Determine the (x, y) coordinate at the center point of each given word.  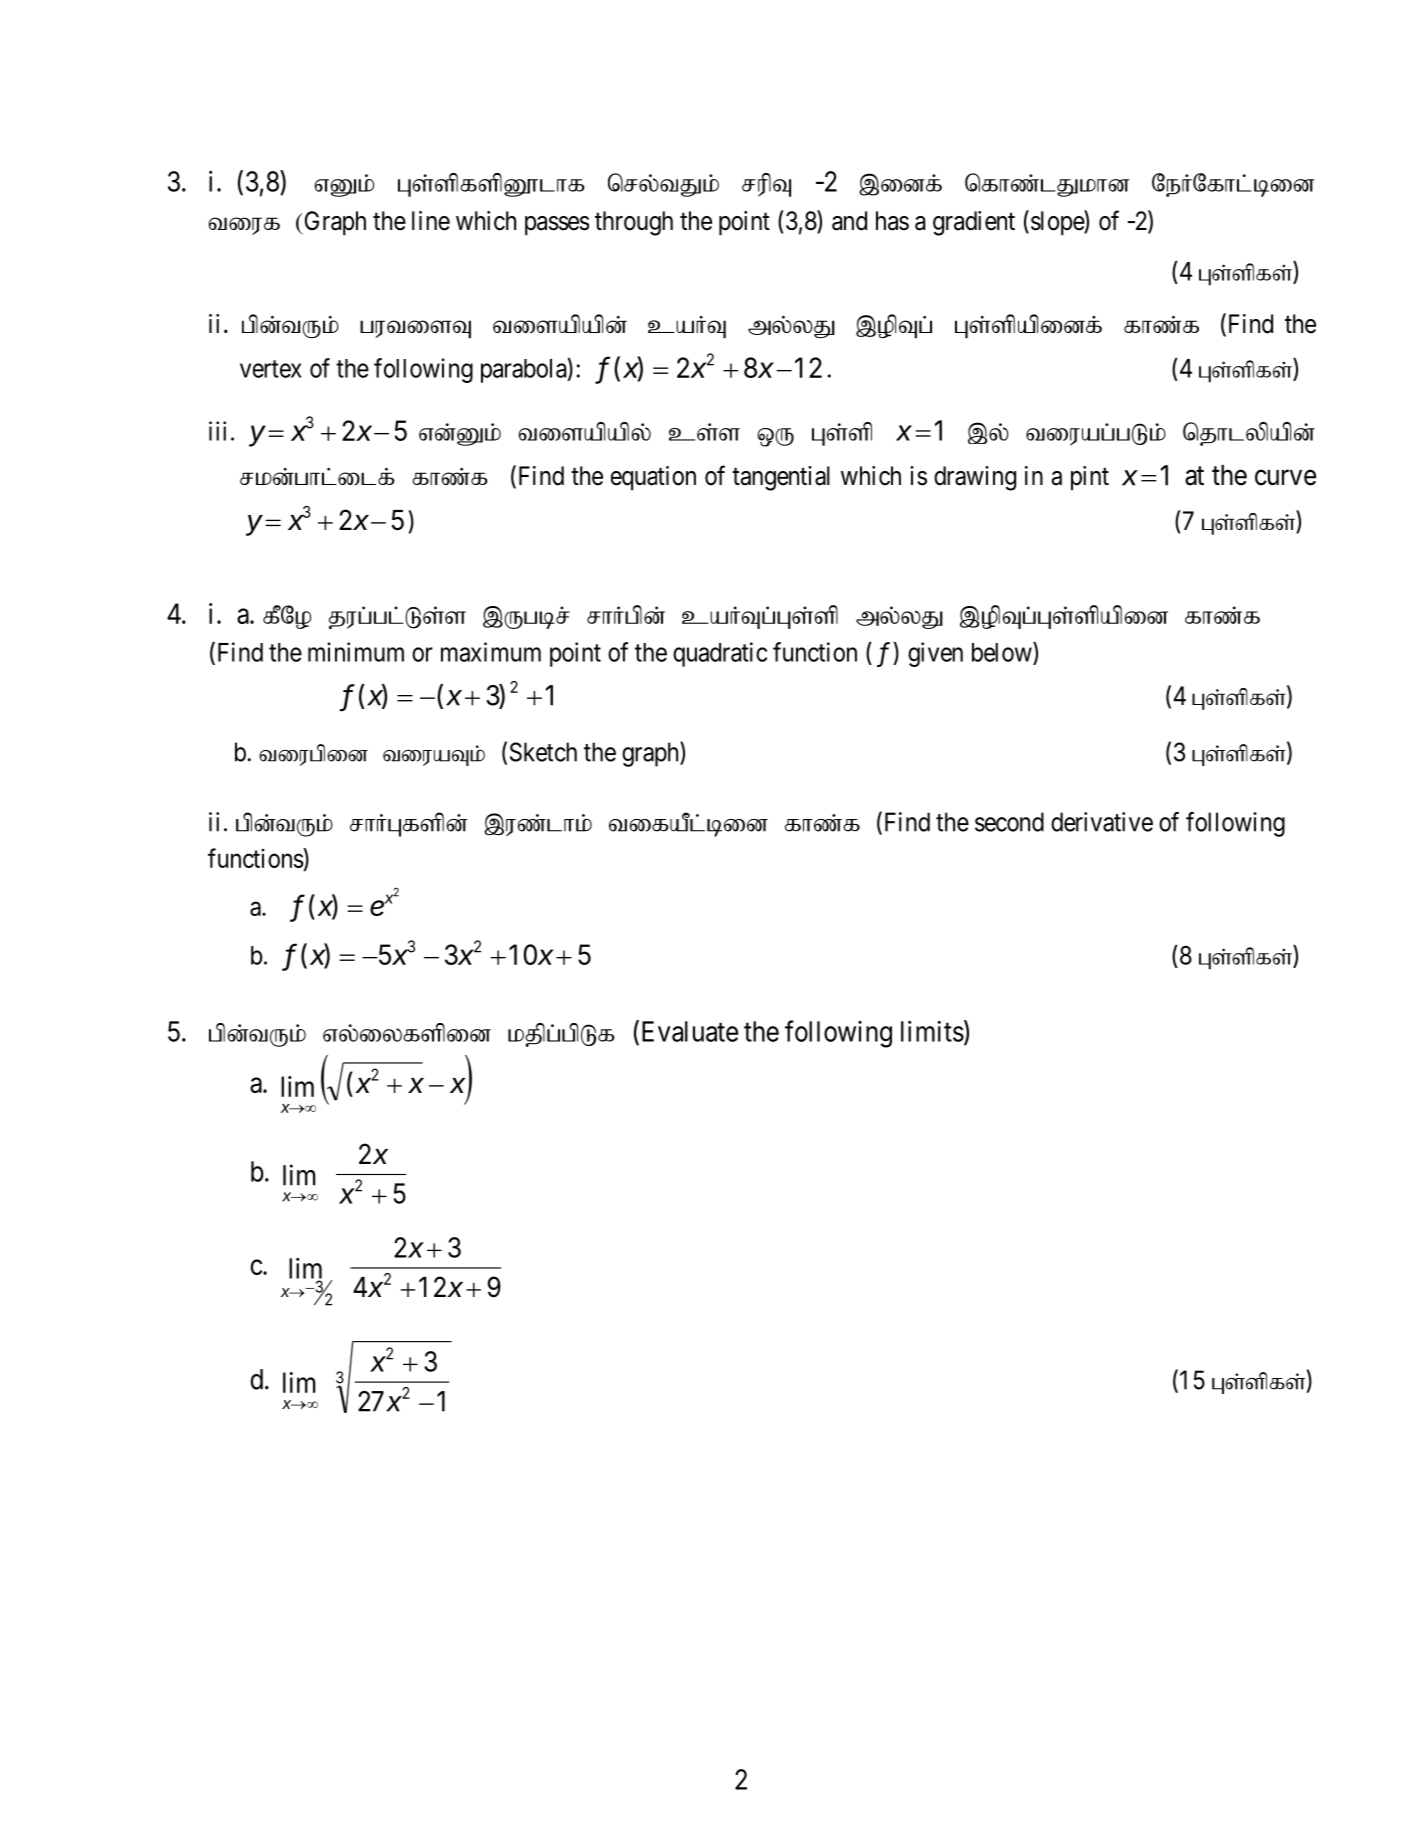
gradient (974, 223)
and (849, 221)
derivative (1102, 822)
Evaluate (688, 1032)
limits (932, 1031)
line (431, 221)
